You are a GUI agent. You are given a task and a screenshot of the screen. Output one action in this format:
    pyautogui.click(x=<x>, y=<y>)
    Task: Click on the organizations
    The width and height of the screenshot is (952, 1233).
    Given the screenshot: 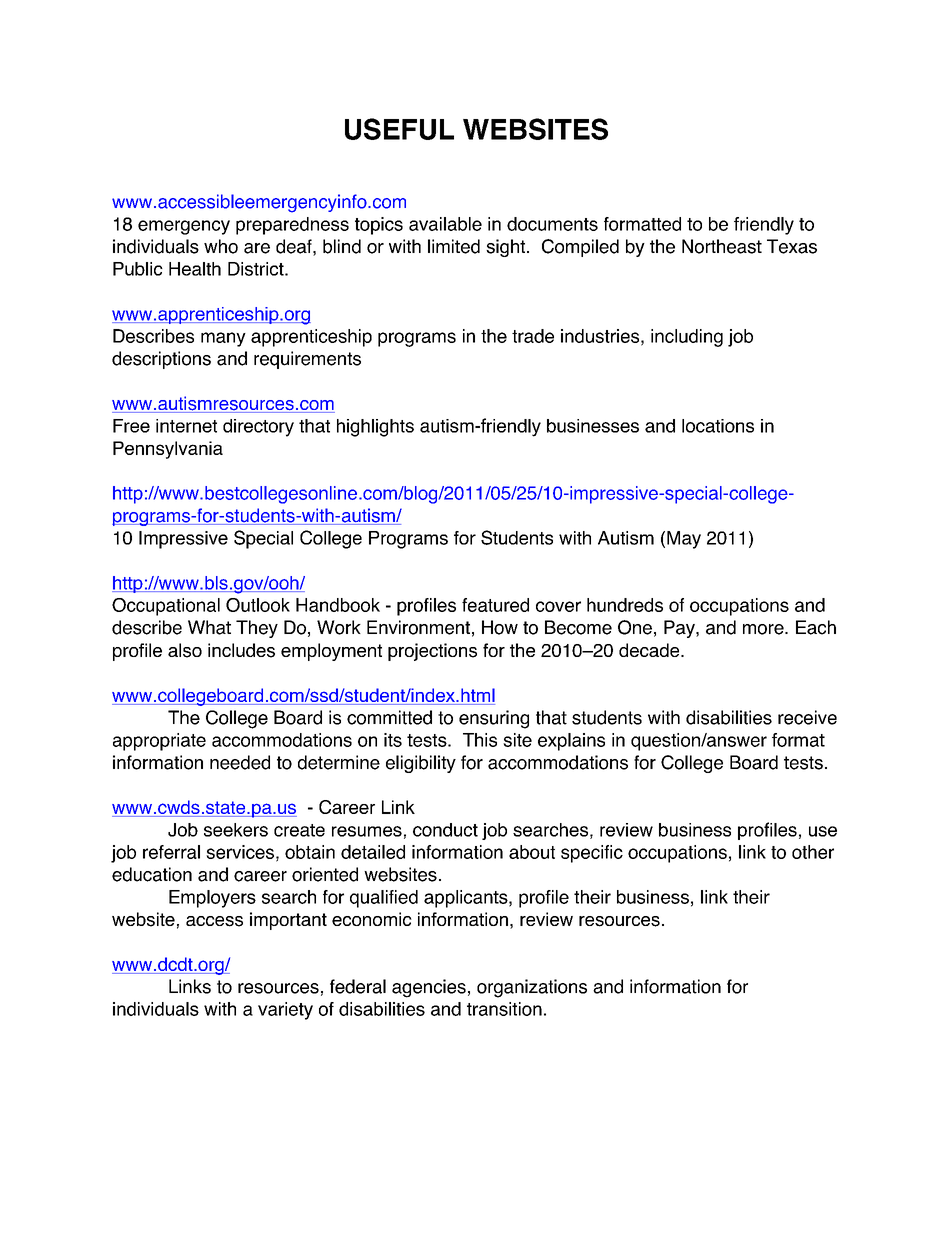 What is the action you would take?
    pyautogui.click(x=532, y=988)
